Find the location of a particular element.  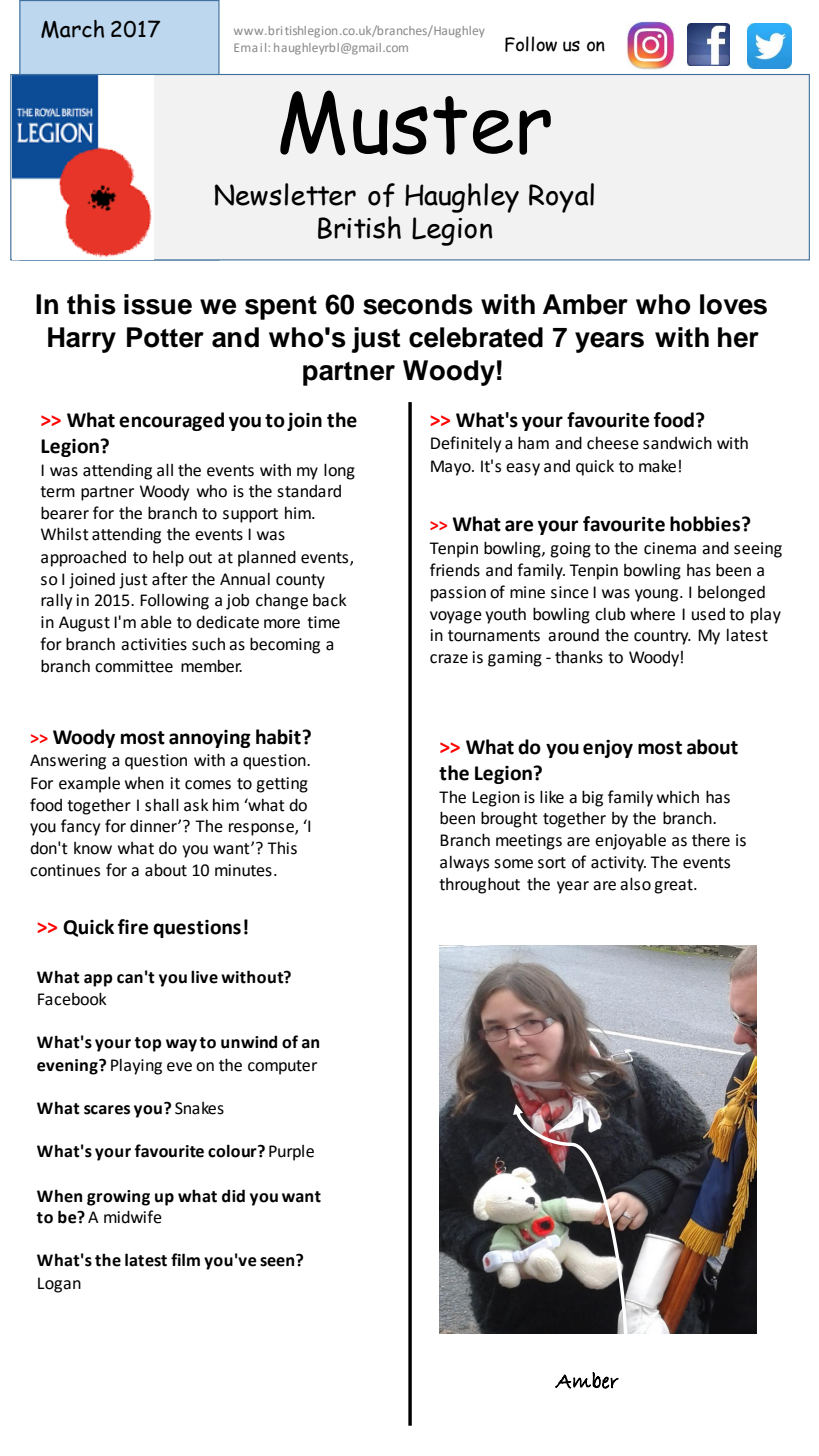

March is located at coordinates (72, 29).
